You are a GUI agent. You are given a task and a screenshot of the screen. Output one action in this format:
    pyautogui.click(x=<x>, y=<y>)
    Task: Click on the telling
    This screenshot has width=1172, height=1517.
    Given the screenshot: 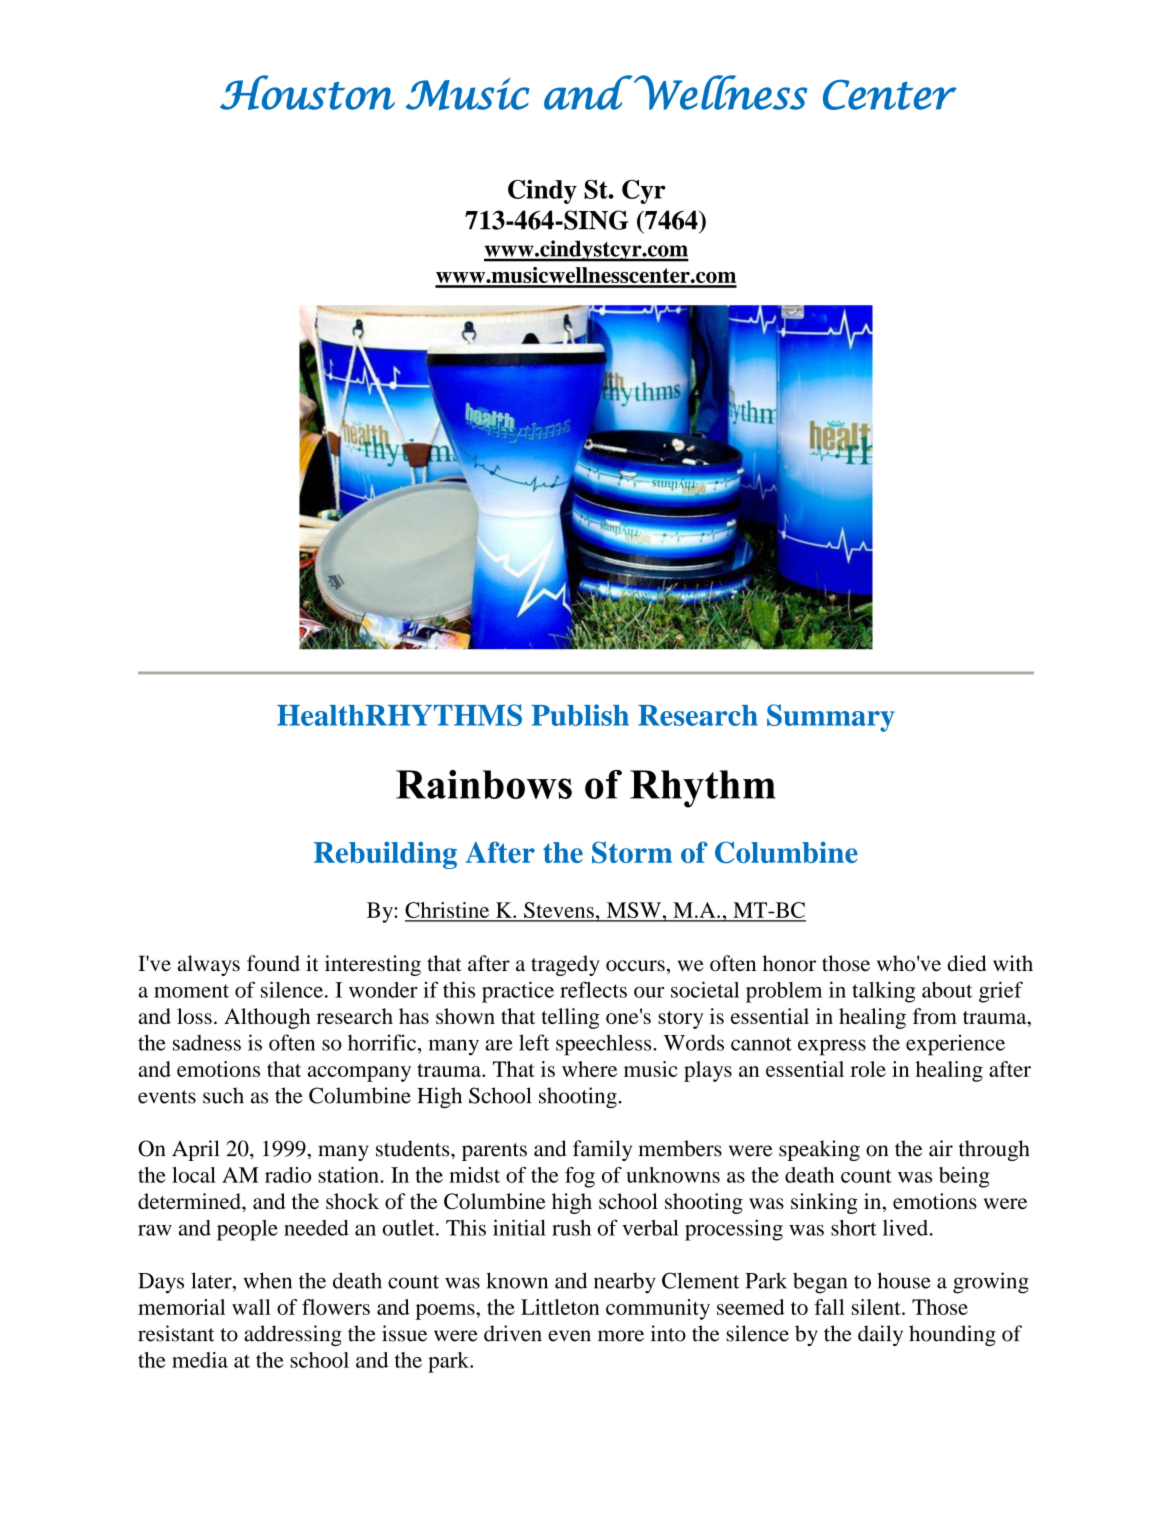 What is the action you would take?
    pyautogui.click(x=570, y=1018)
